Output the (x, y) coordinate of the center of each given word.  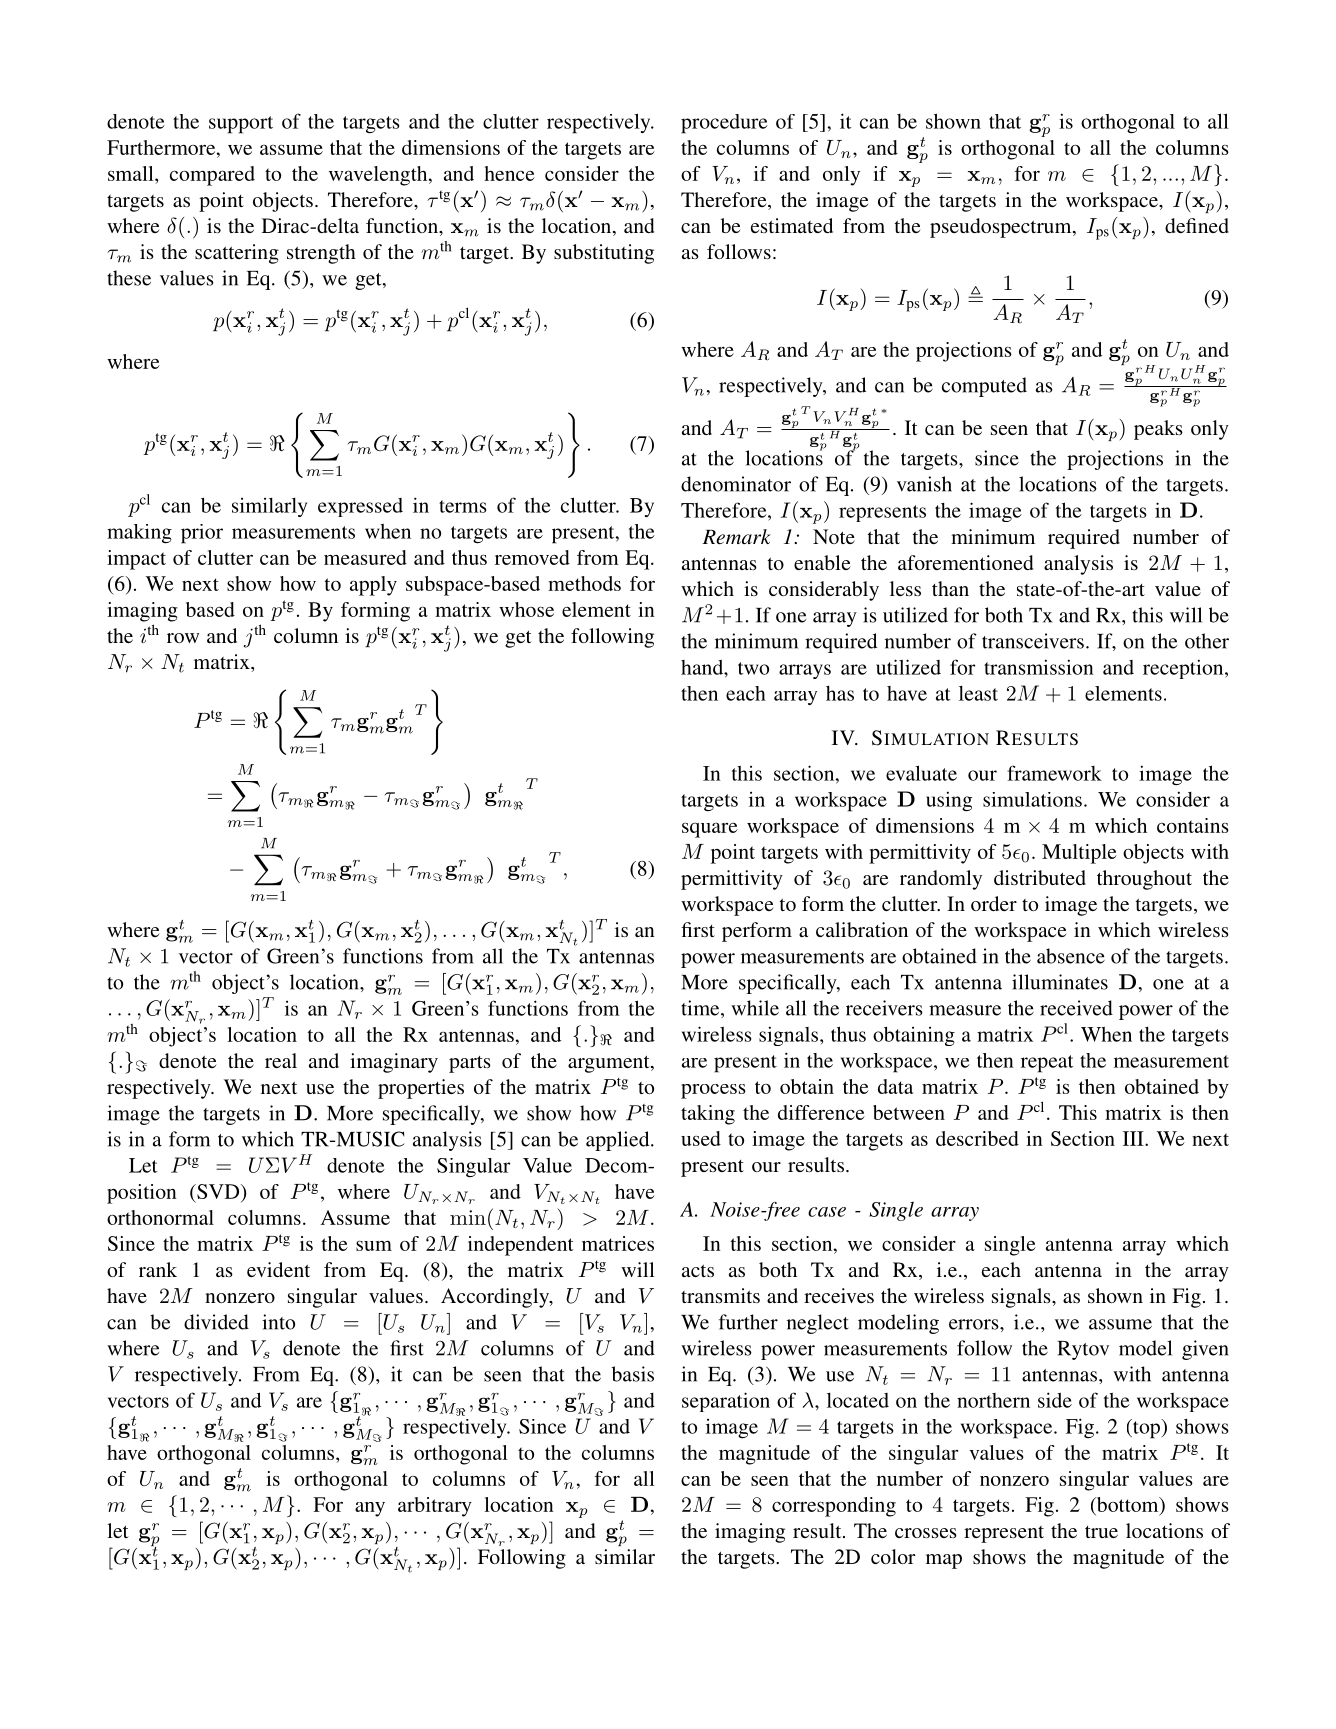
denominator (736, 484)
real (281, 1060)
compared (212, 176)
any (370, 1509)
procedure (724, 124)
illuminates (1060, 982)
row (183, 638)
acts (698, 1271)
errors (975, 1324)
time (701, 1009)
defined (1197, 225)
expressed (360, 507)
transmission (1039, 667)
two (753, 668)
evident (278, 1269)
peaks (1158, 430)
